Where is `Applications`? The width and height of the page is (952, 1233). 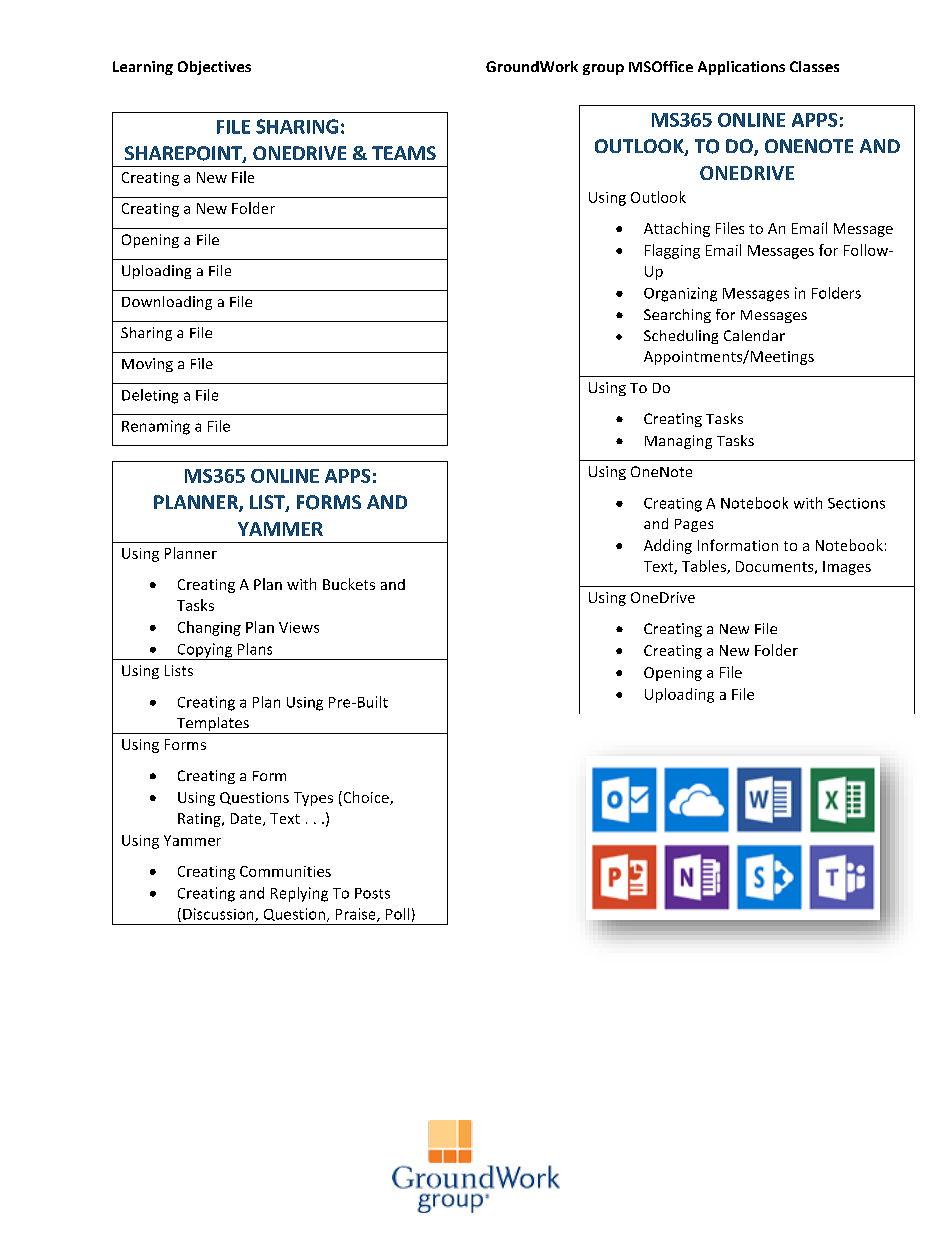
Applications is located at coordinates (741, 68).
